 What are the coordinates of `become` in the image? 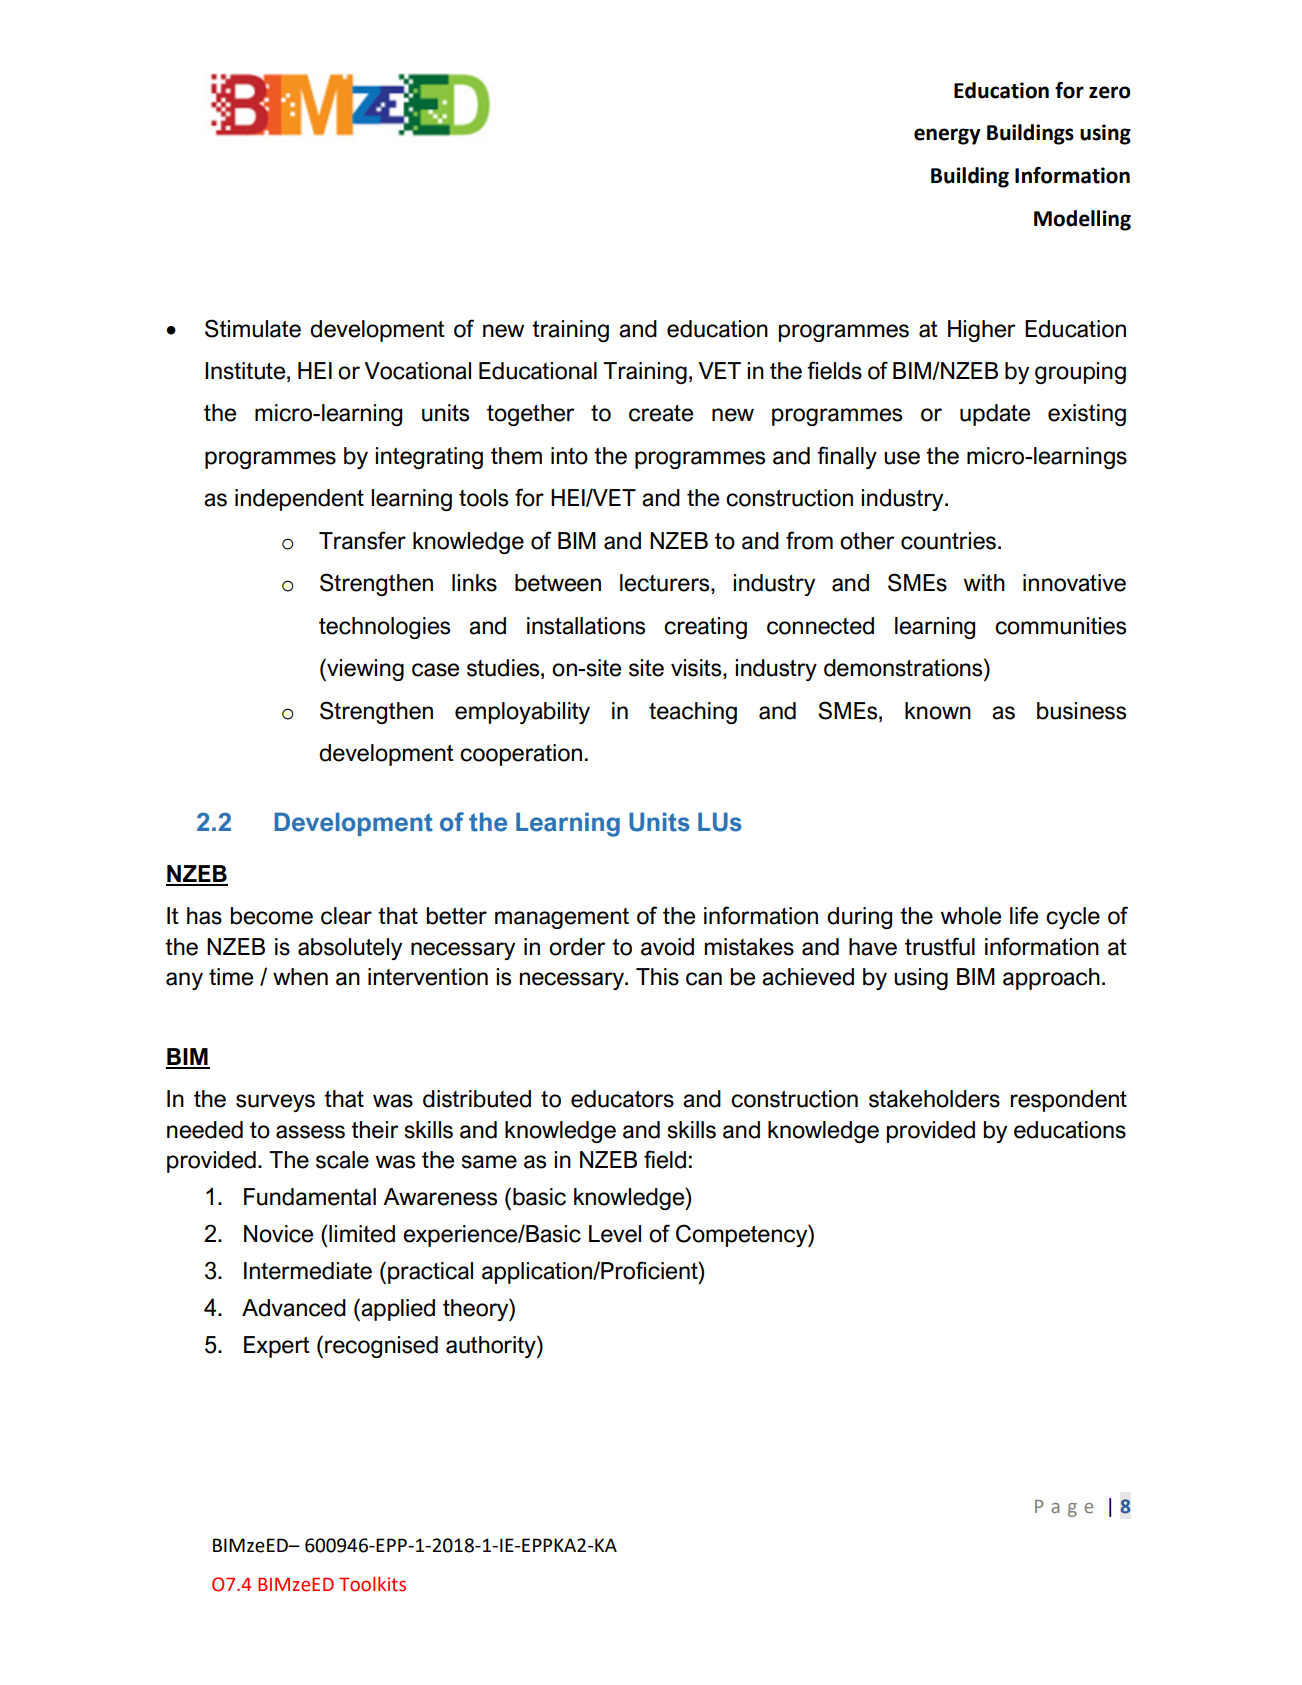 It's located at (272, 916).
